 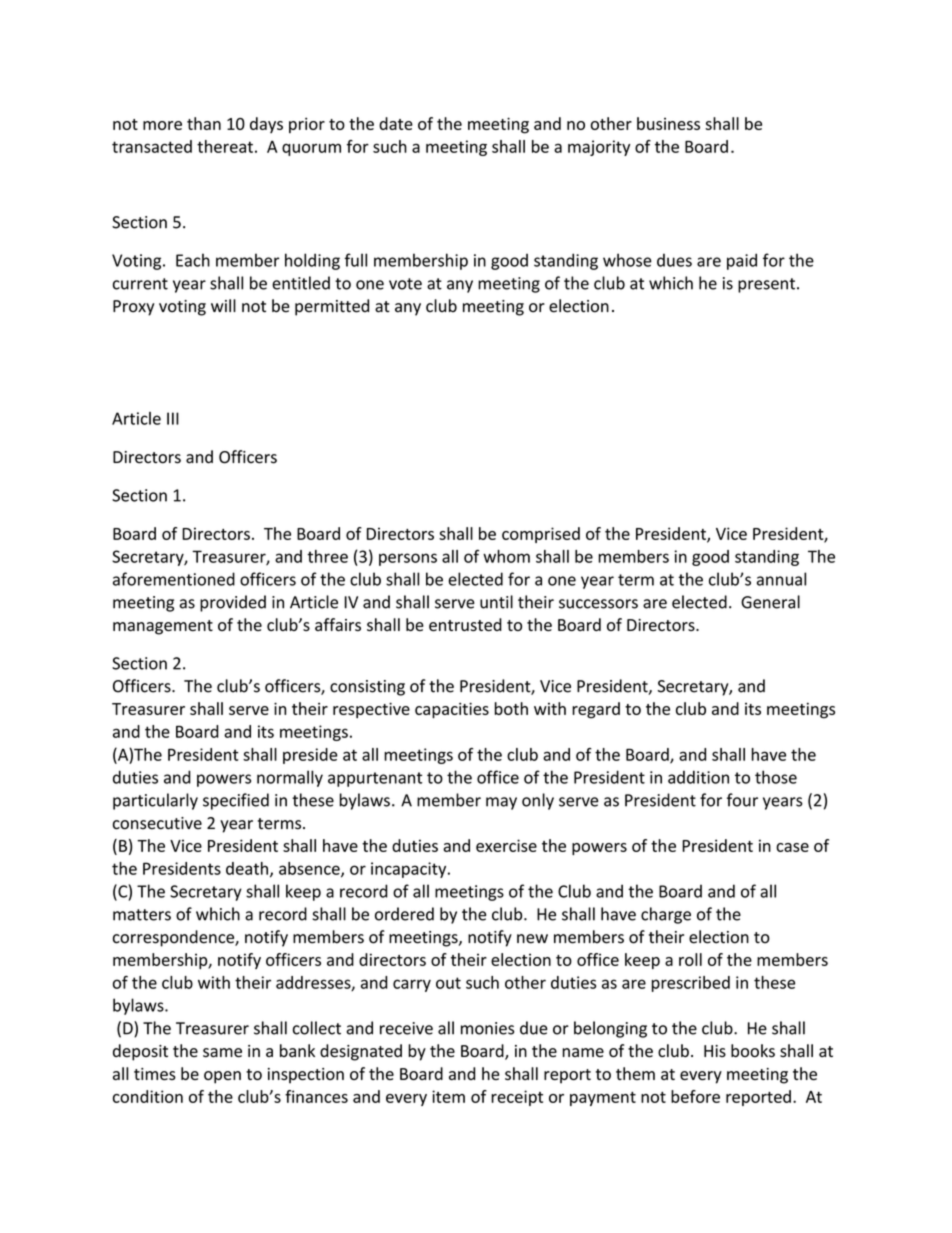 What do you see at coordinates (233, 603) in the screenshot?
I see `provided` at bounding box center [233, 603].
